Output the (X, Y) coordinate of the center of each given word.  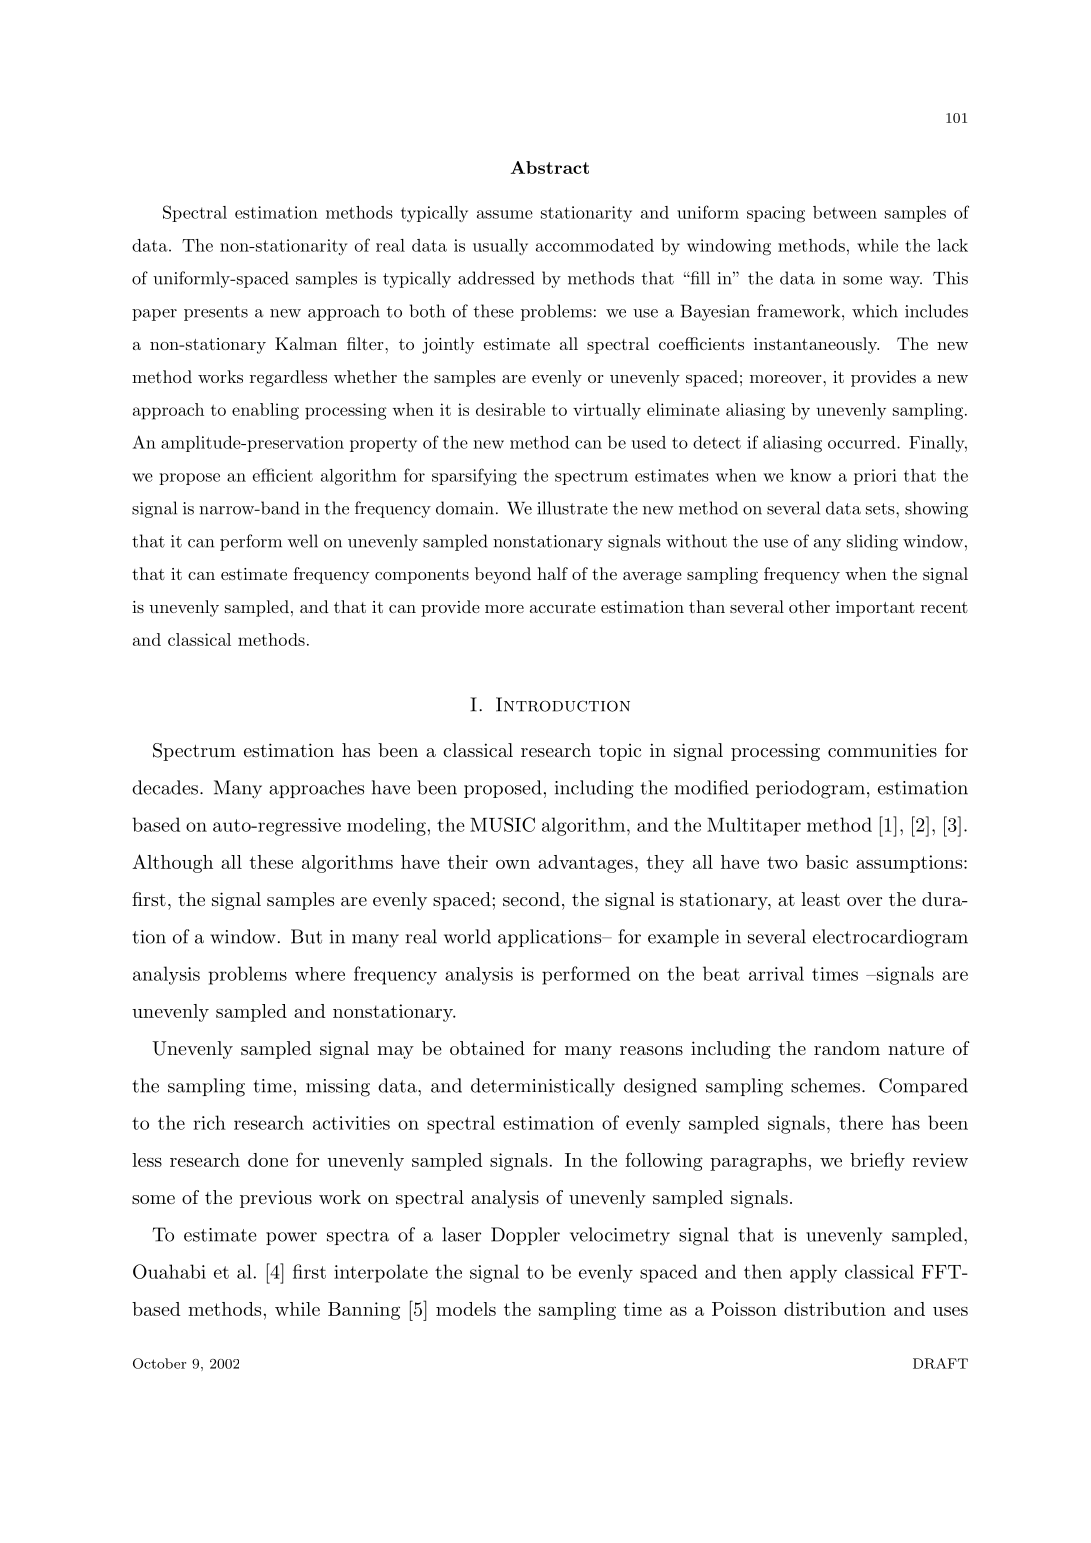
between (845, 212)
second (531, 899)
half (552, 573)
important (875, 609)
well (303, 541)
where (320, 974)
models (466, 1309)
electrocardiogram (890, 938)
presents (216, 313)
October (159, 1363)
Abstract (550, 167)
